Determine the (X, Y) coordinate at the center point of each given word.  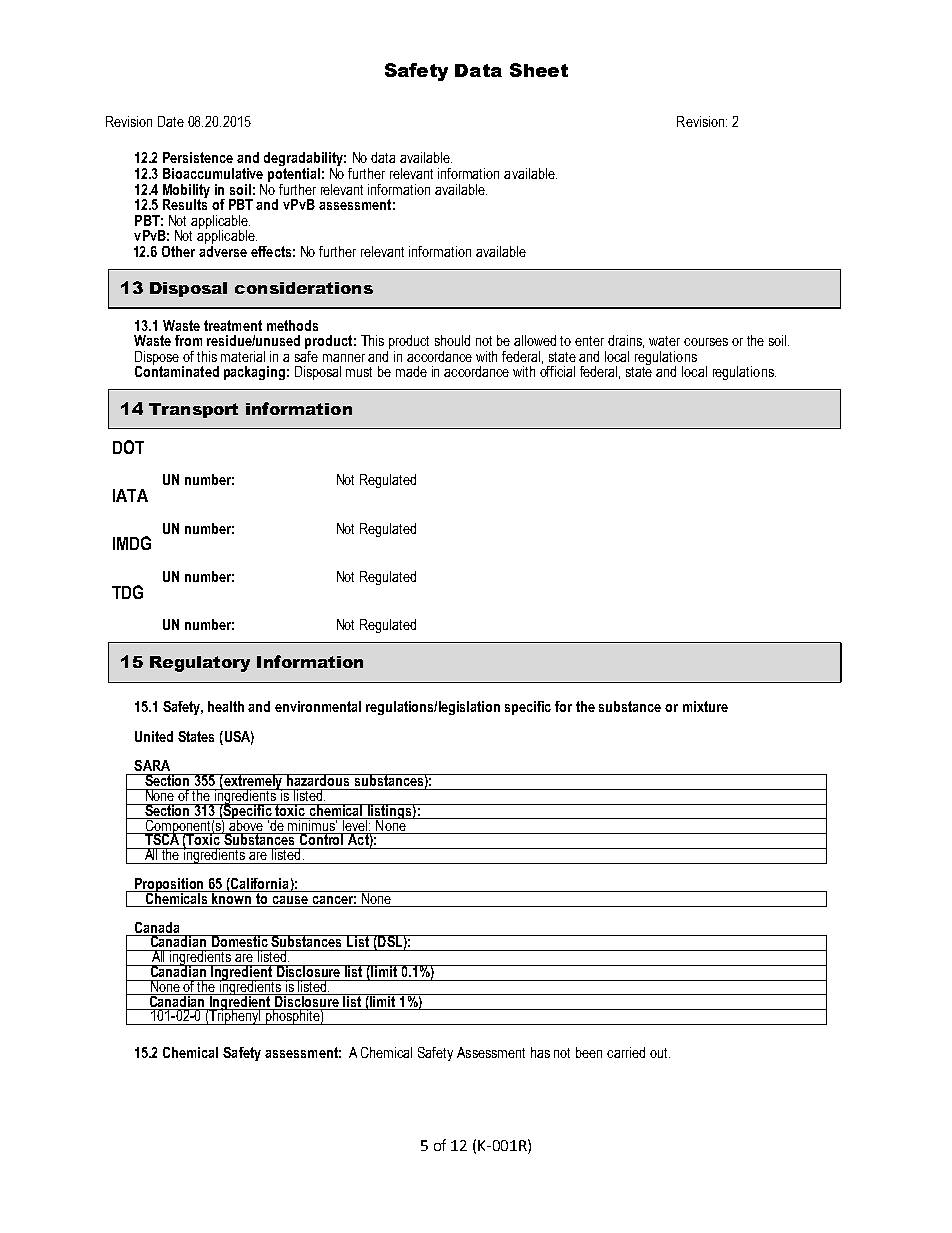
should (452, 340)
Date (171, 121)
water (664, 341)
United (154, 736)
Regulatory (200, 664)
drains (626, 341)
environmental (318, 706)
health (226, 706)
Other (178, 251)
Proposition (170, 886)
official (557, 371)
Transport (193, 410)
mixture (705, 706)
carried (626, 1052)
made (411, 371)
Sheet (539, 70)
